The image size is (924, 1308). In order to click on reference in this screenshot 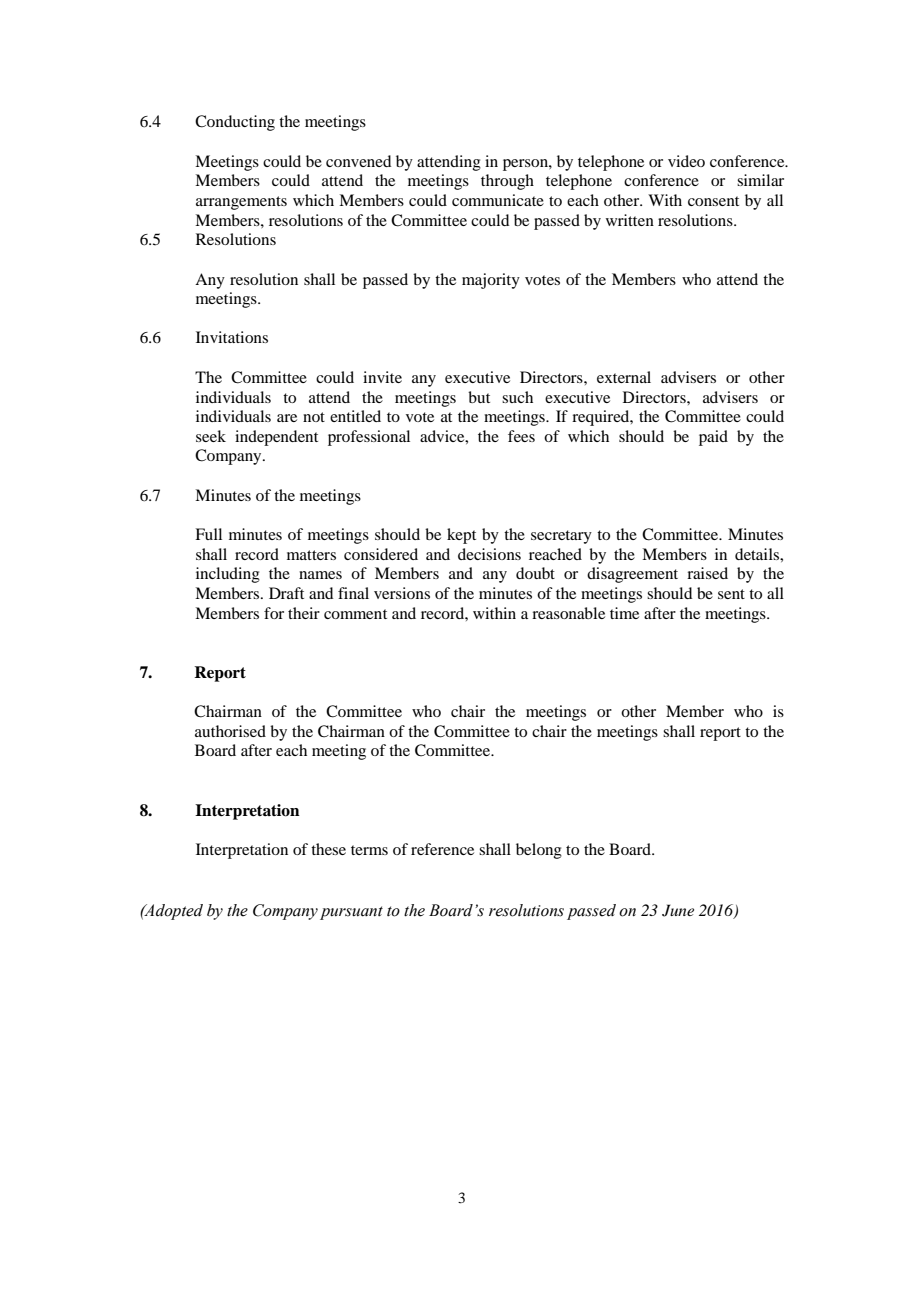, I will do `click(442, 849)`.
